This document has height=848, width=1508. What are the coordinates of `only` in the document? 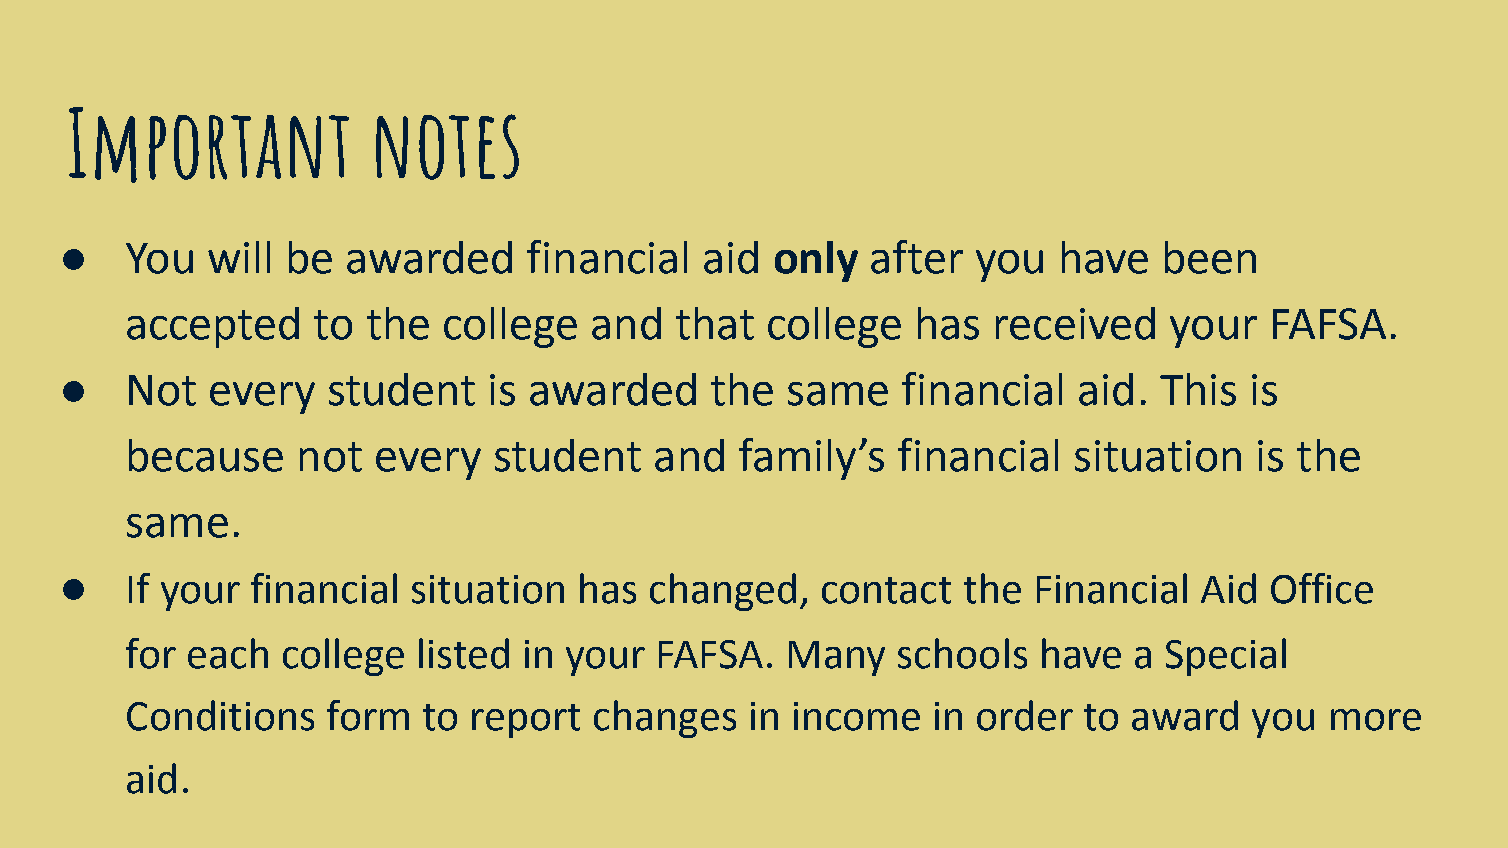 It's located at (816, 261).
